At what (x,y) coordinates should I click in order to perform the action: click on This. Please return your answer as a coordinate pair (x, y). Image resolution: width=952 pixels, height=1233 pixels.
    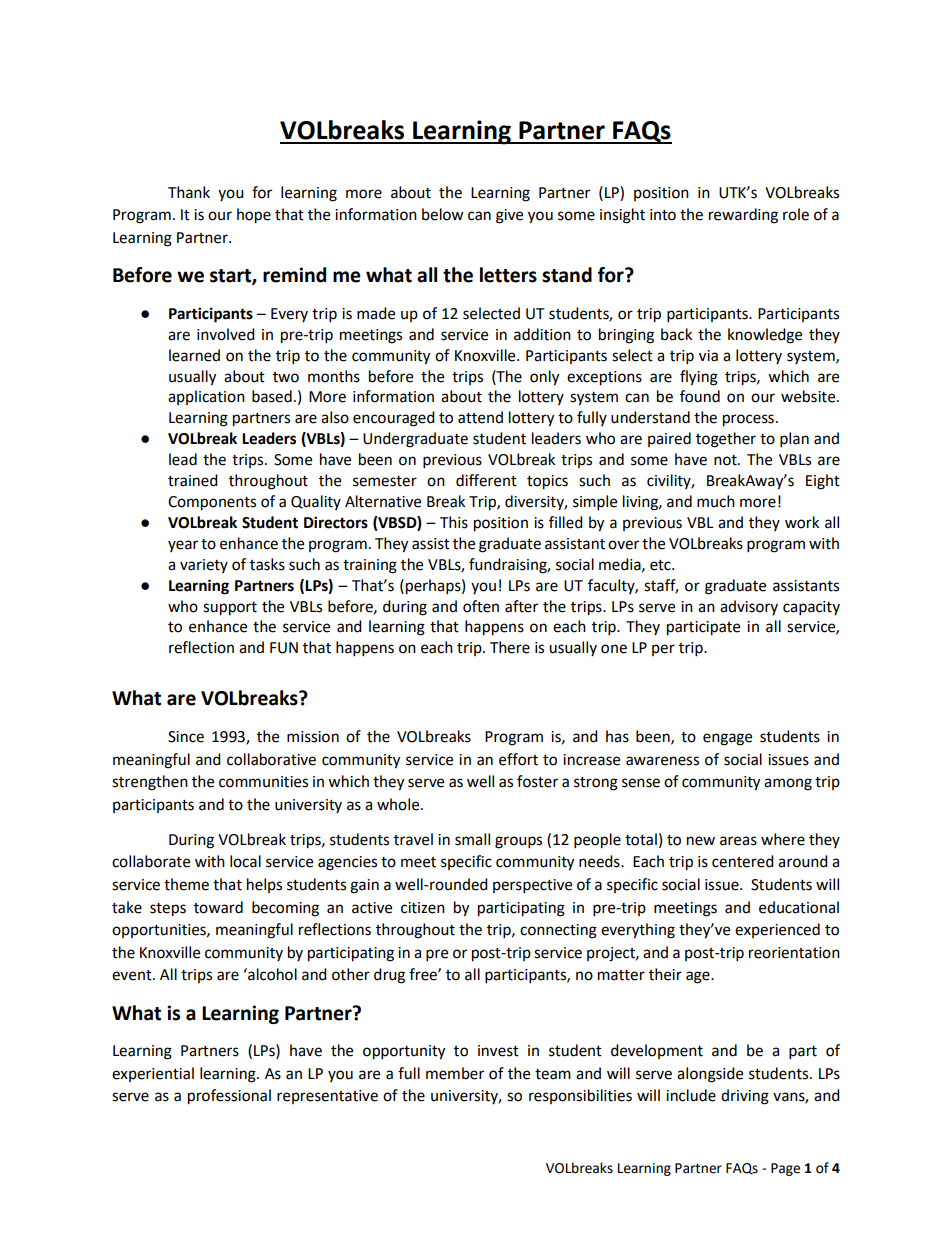
    Looking at the image, I should click on (454, 522).
